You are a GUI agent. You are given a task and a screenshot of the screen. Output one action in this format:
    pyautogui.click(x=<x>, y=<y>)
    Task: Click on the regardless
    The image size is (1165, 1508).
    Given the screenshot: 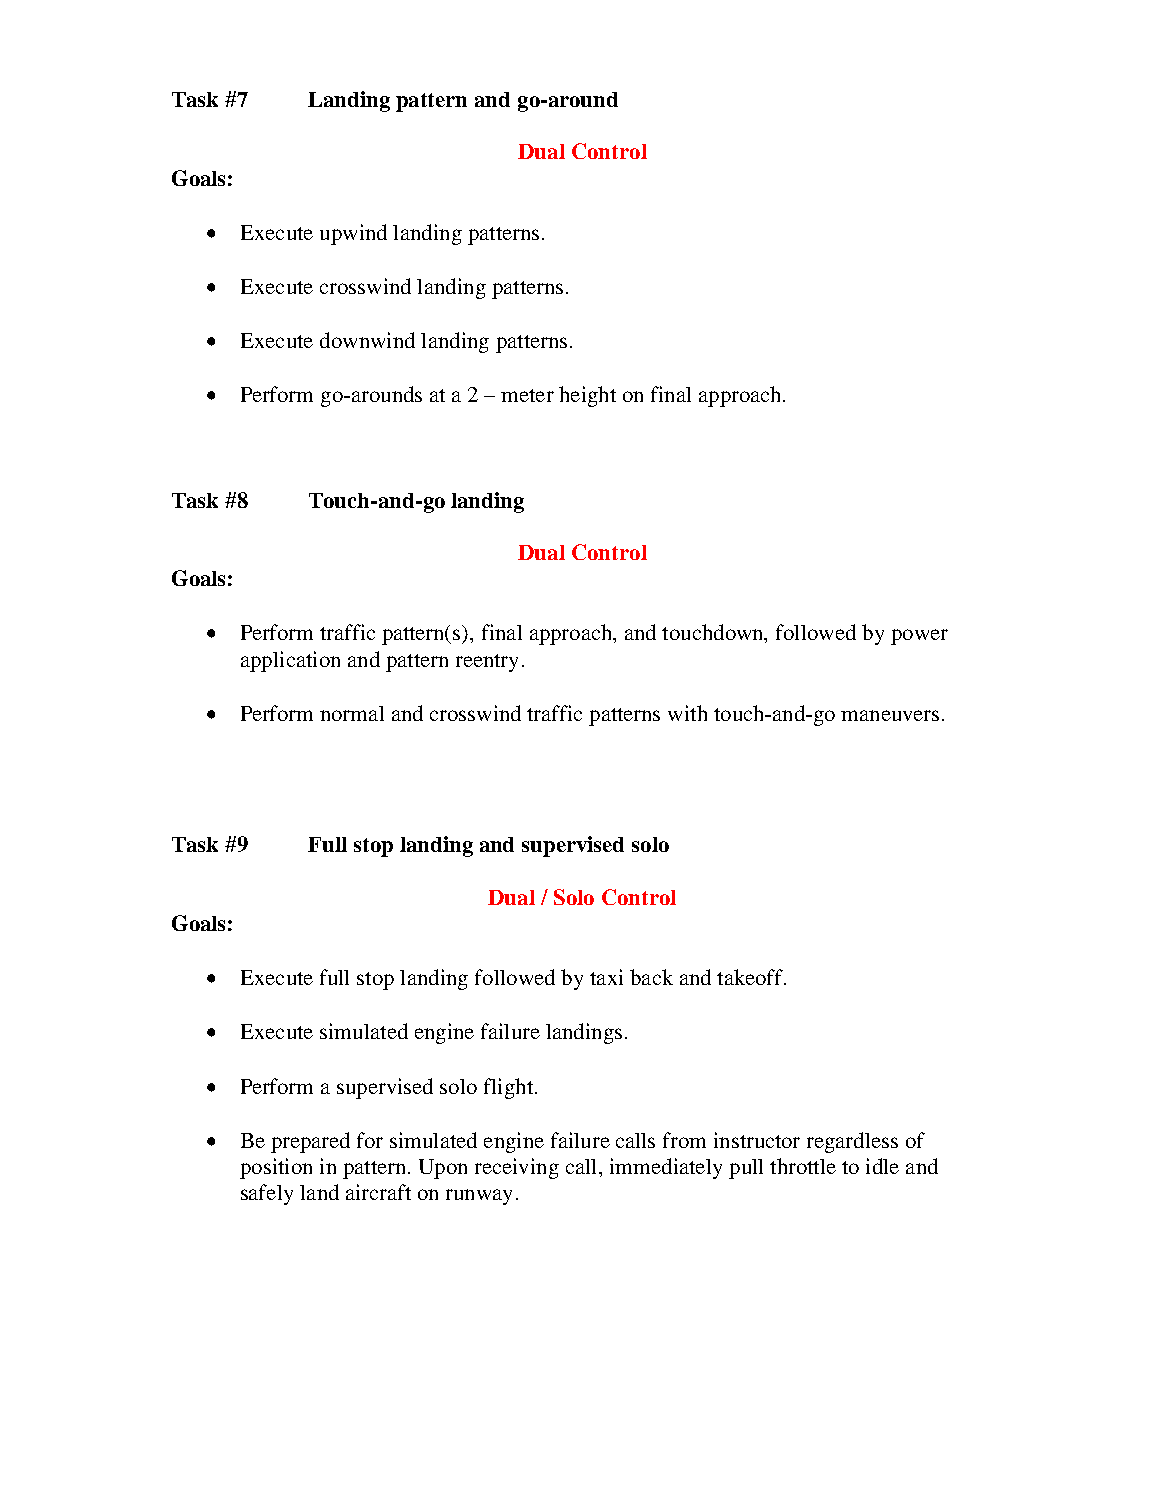 What is the action you would take?
    pyautogui.click(x=852, y=1142)
